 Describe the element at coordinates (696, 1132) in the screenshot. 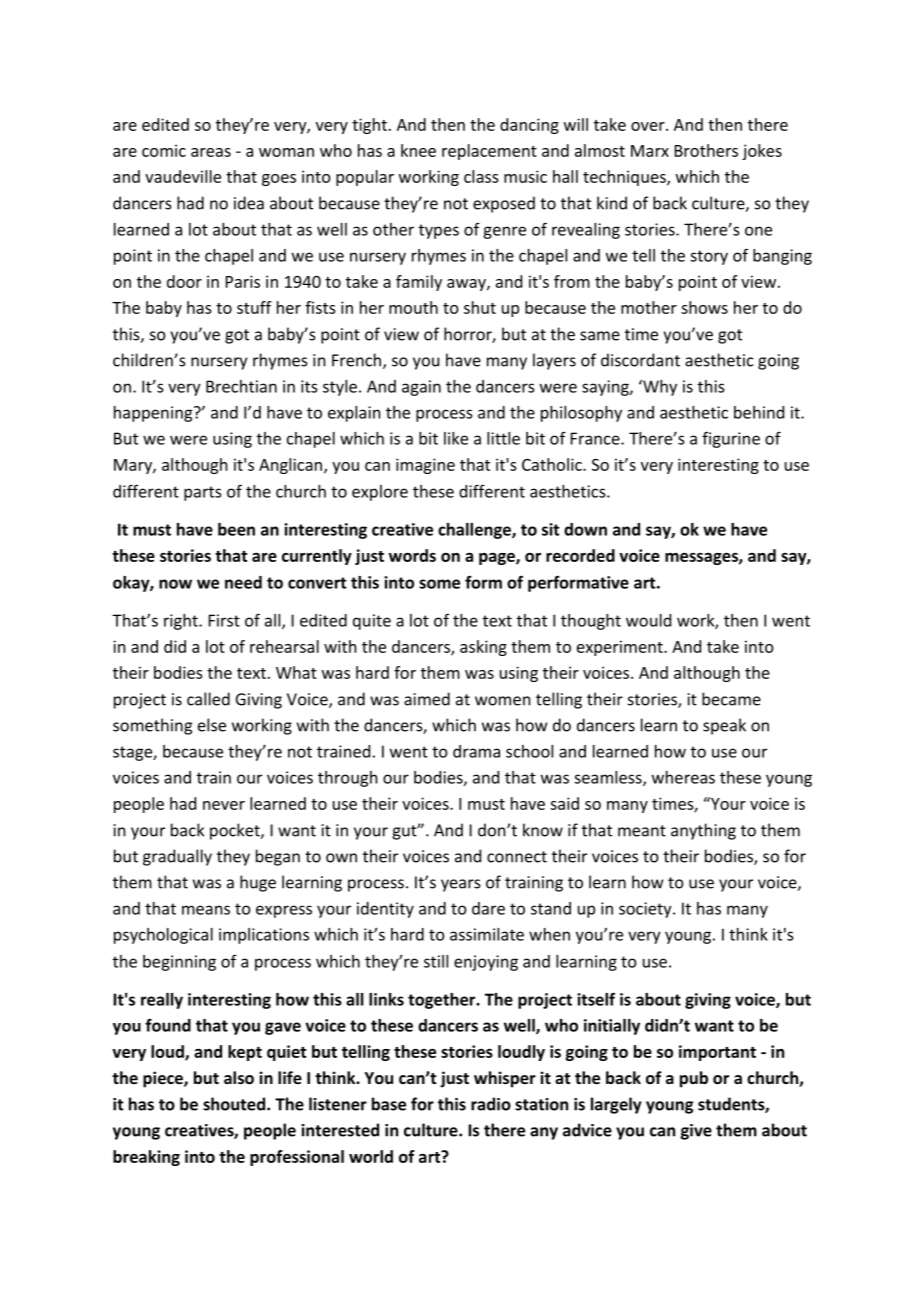

I see `give` at that location.
